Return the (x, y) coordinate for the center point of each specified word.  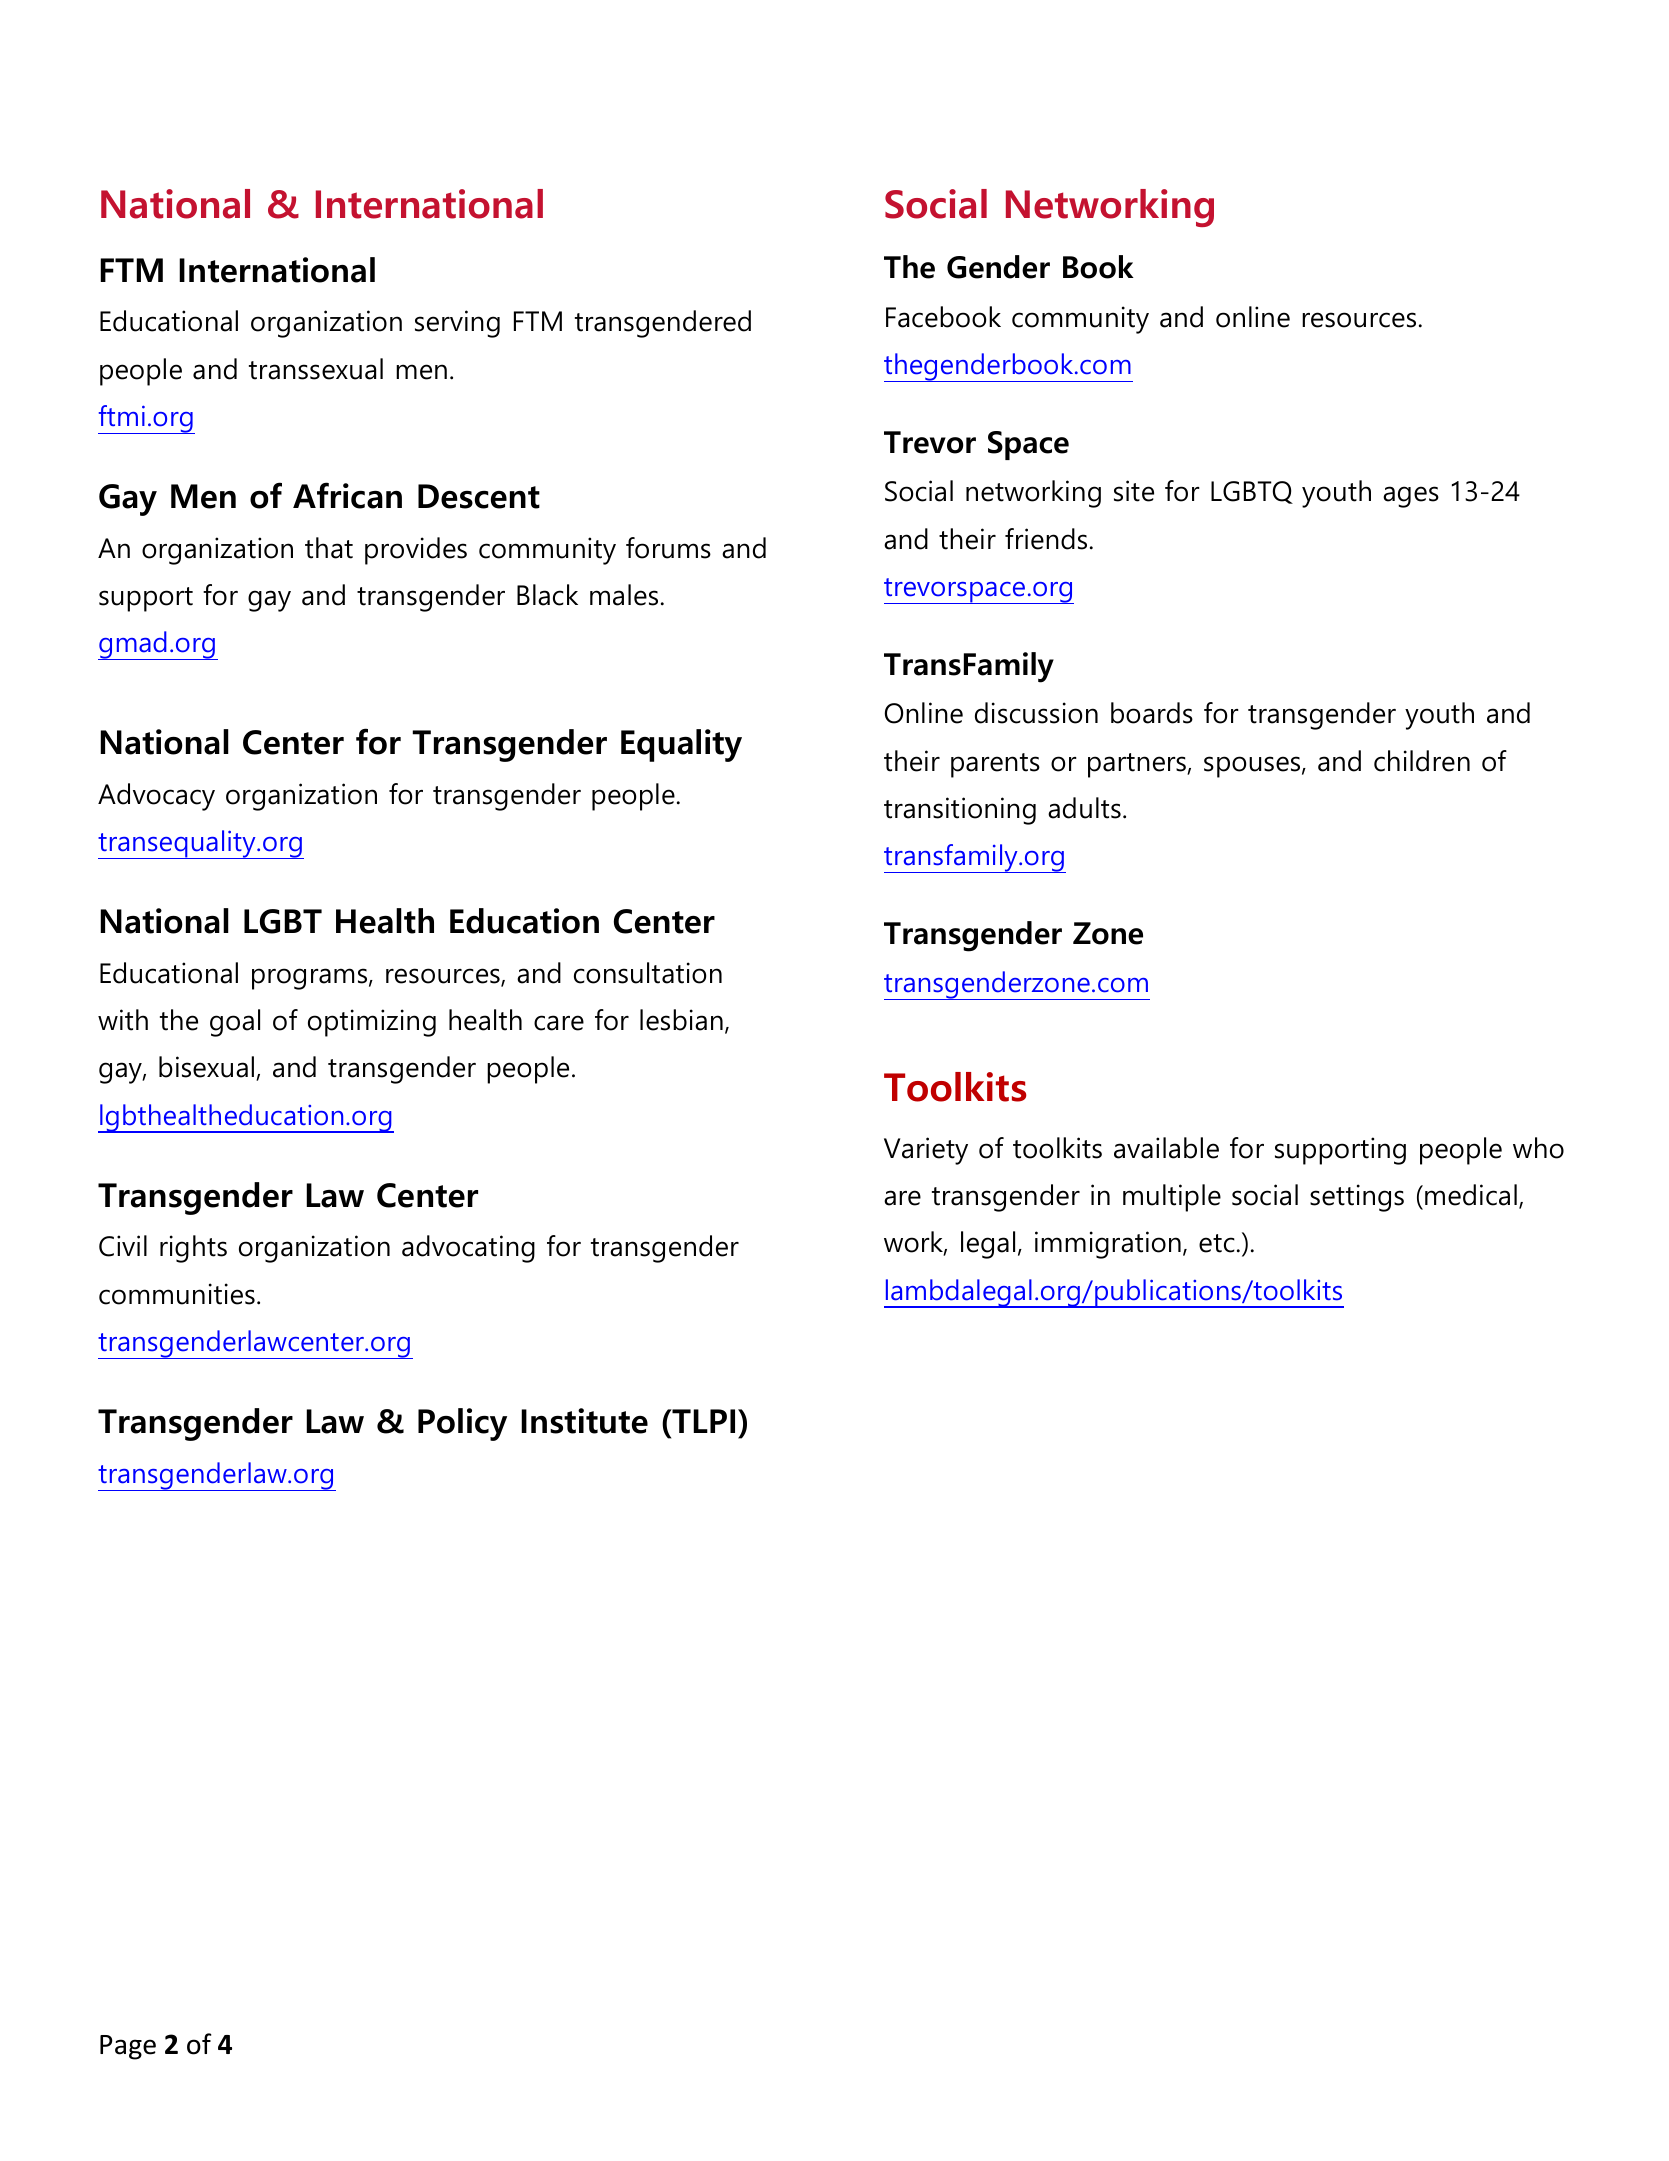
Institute (584, 1421)
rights (193, 1249)
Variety (926, 1151)
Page (128, 2047)
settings (1357, 1198)
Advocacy (156, 797)
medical (1471, 1195)
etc (1217, 1243)
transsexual (316, 369)
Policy (462, 1424)
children (1422, 761)
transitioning (960, 811)
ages (1411, 497)
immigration (1108, 1245)
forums (668, 548)
